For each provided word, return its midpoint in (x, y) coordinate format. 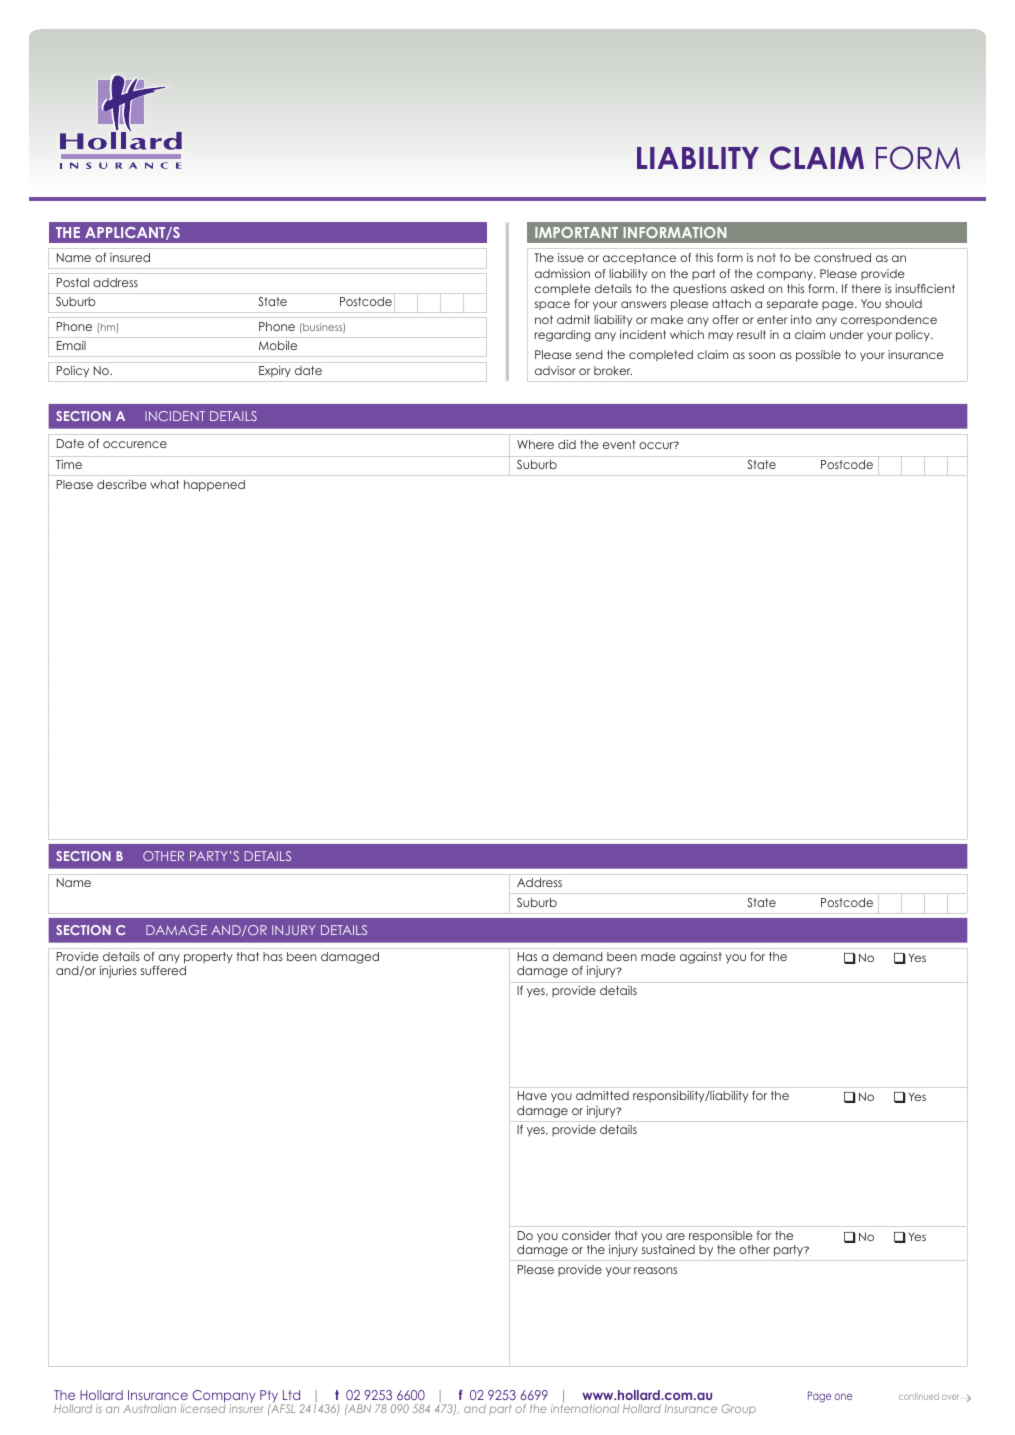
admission (562, 273)
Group (739, 1409)
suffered (163, 970)
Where (535, 444)
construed (842, 257)
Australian (150, 1408)
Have (532, 1095)
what (164, 484)
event (619, 444)
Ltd (291, 1395)
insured (130, 257)
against (701, 958)
